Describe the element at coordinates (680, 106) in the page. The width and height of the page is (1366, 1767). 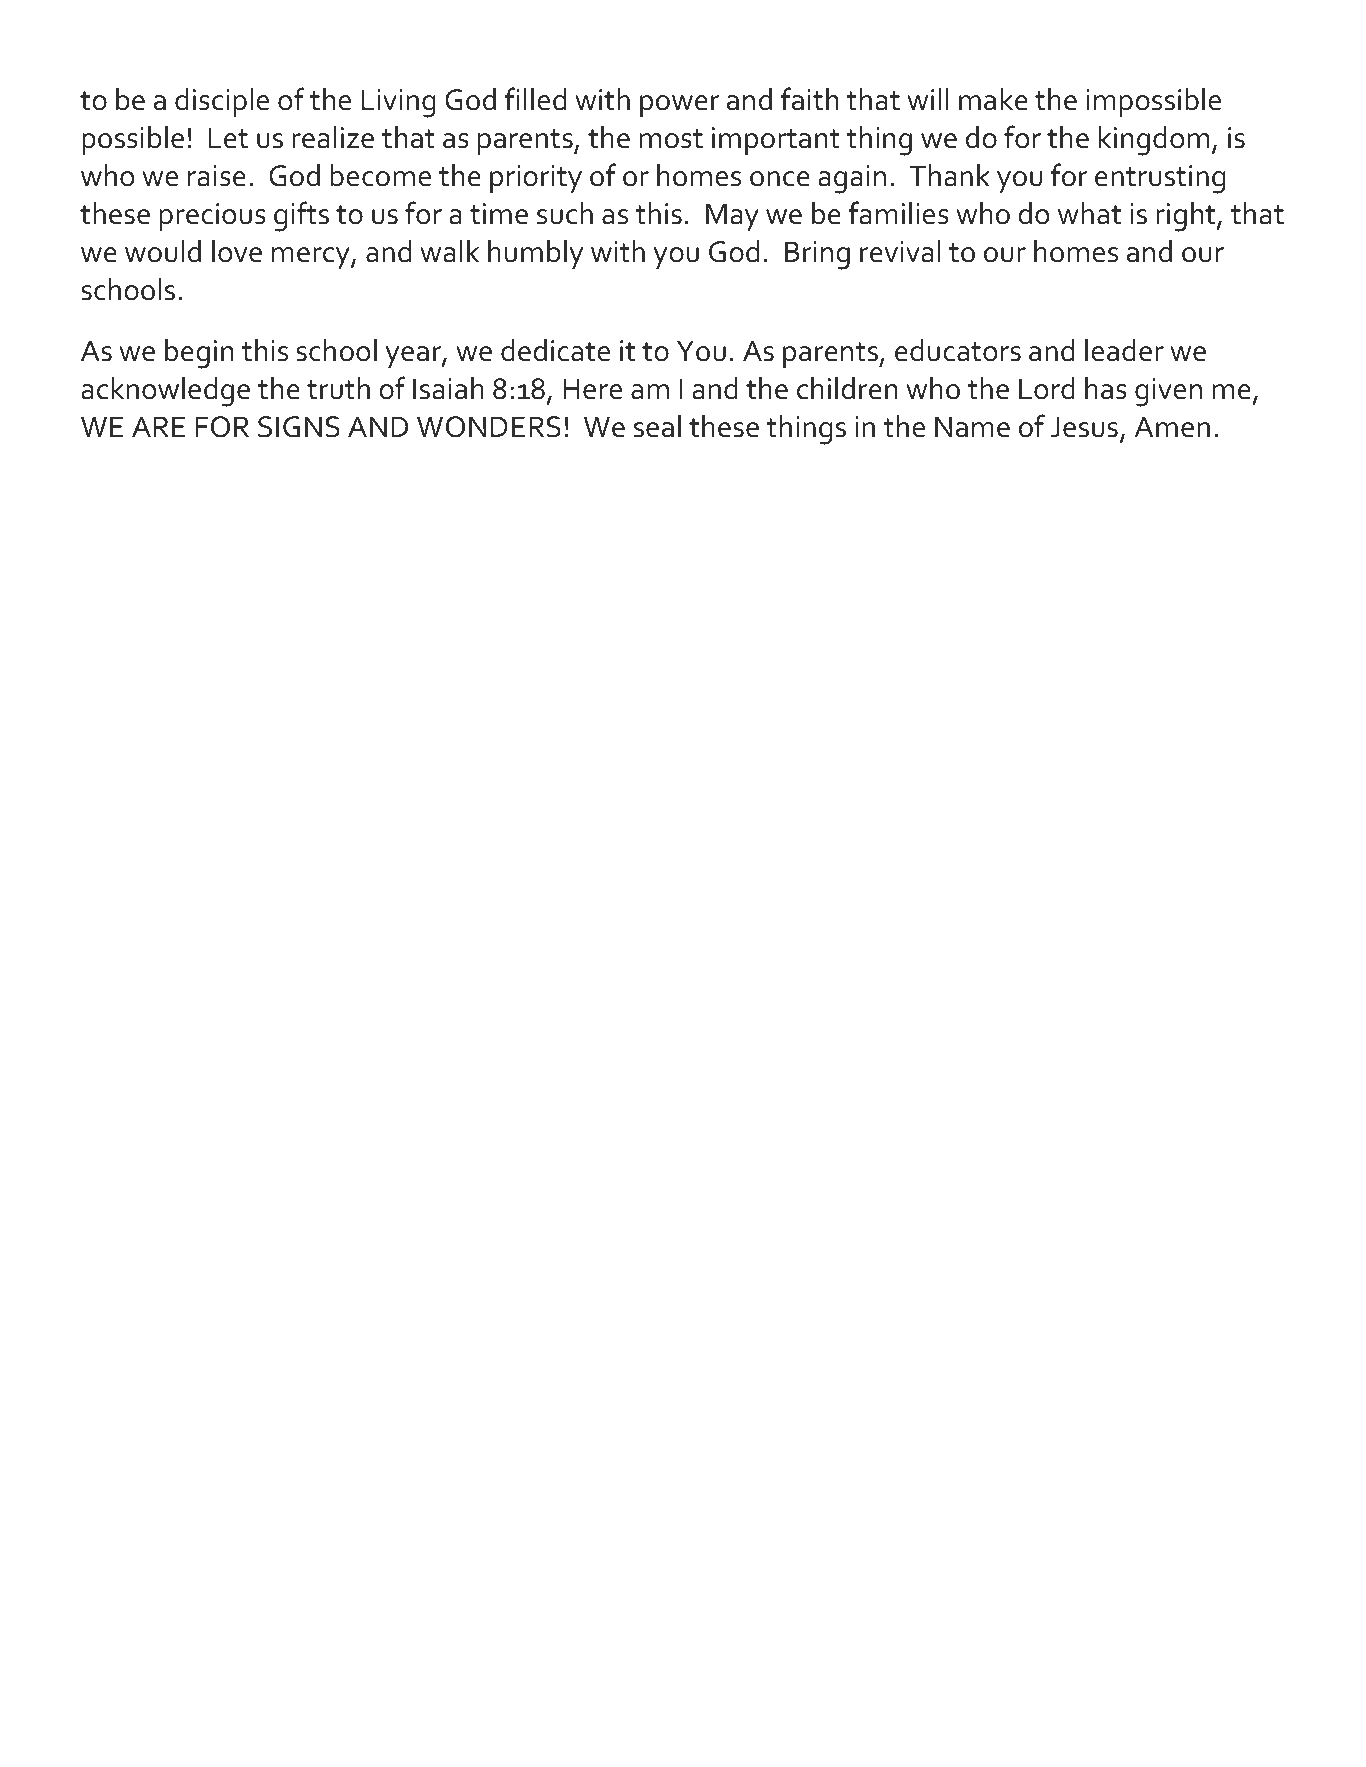
I see `power` at that location.
